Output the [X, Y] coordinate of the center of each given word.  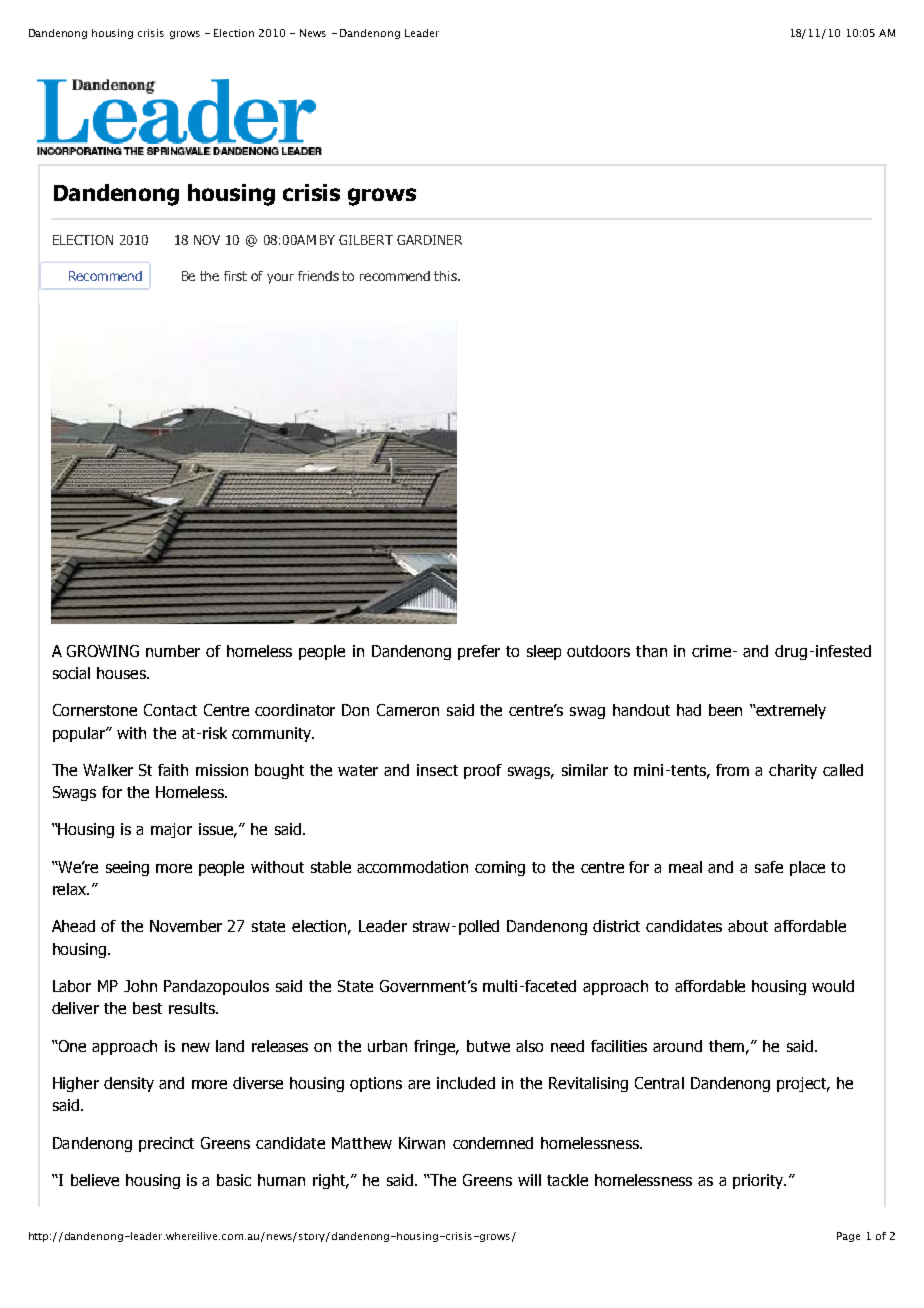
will [529, 1180]
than [651, 651]
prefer [479, 652]
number [173, 651]
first [235, 276]
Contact [170, 710]
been [725, 710]
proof [483, 771]
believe [95, 1180]
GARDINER [429, 240]
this [446, 276]
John [140, 986]
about [748, 926]
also [529, 1046]
